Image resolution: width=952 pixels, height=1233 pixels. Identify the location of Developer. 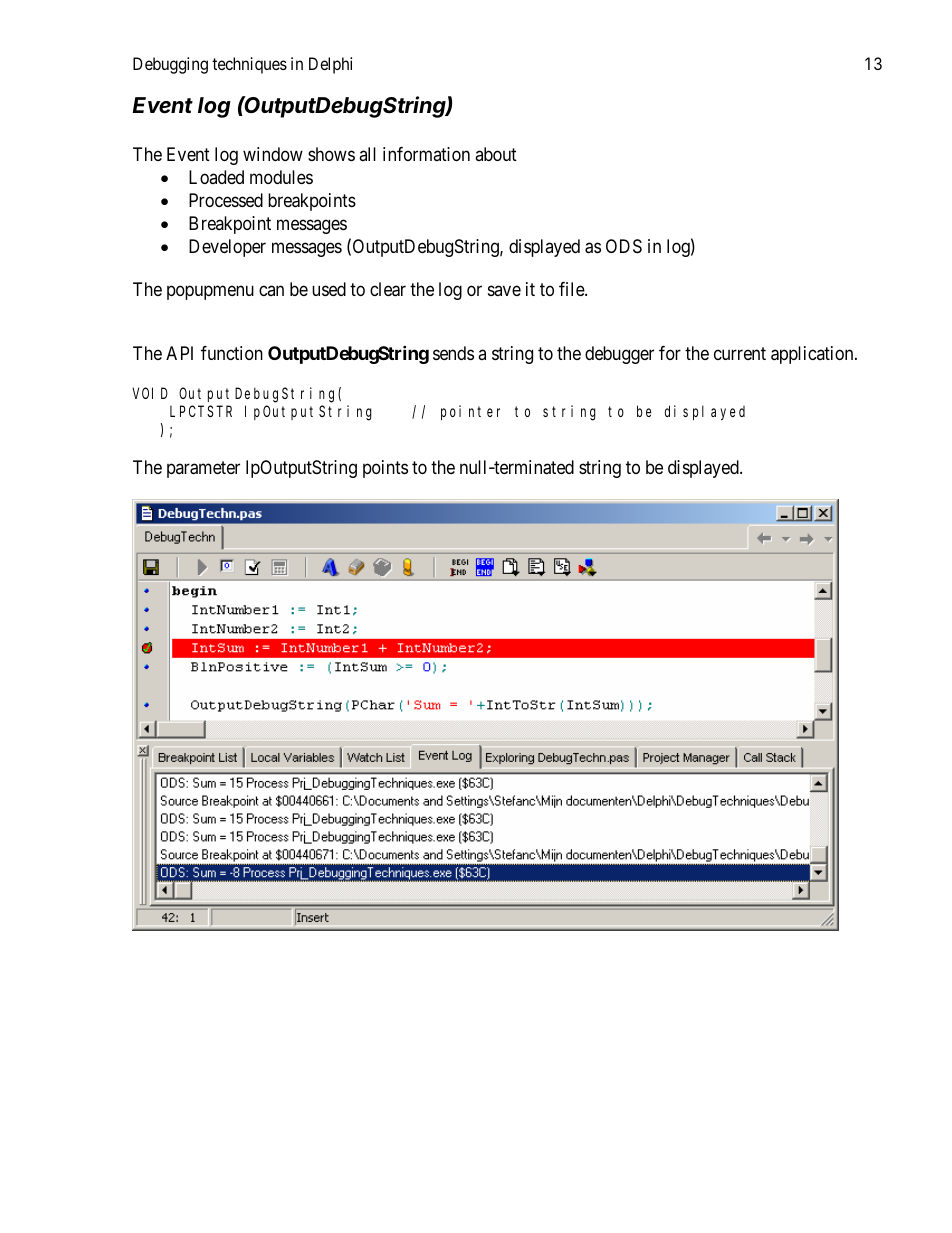
(227, 248).
